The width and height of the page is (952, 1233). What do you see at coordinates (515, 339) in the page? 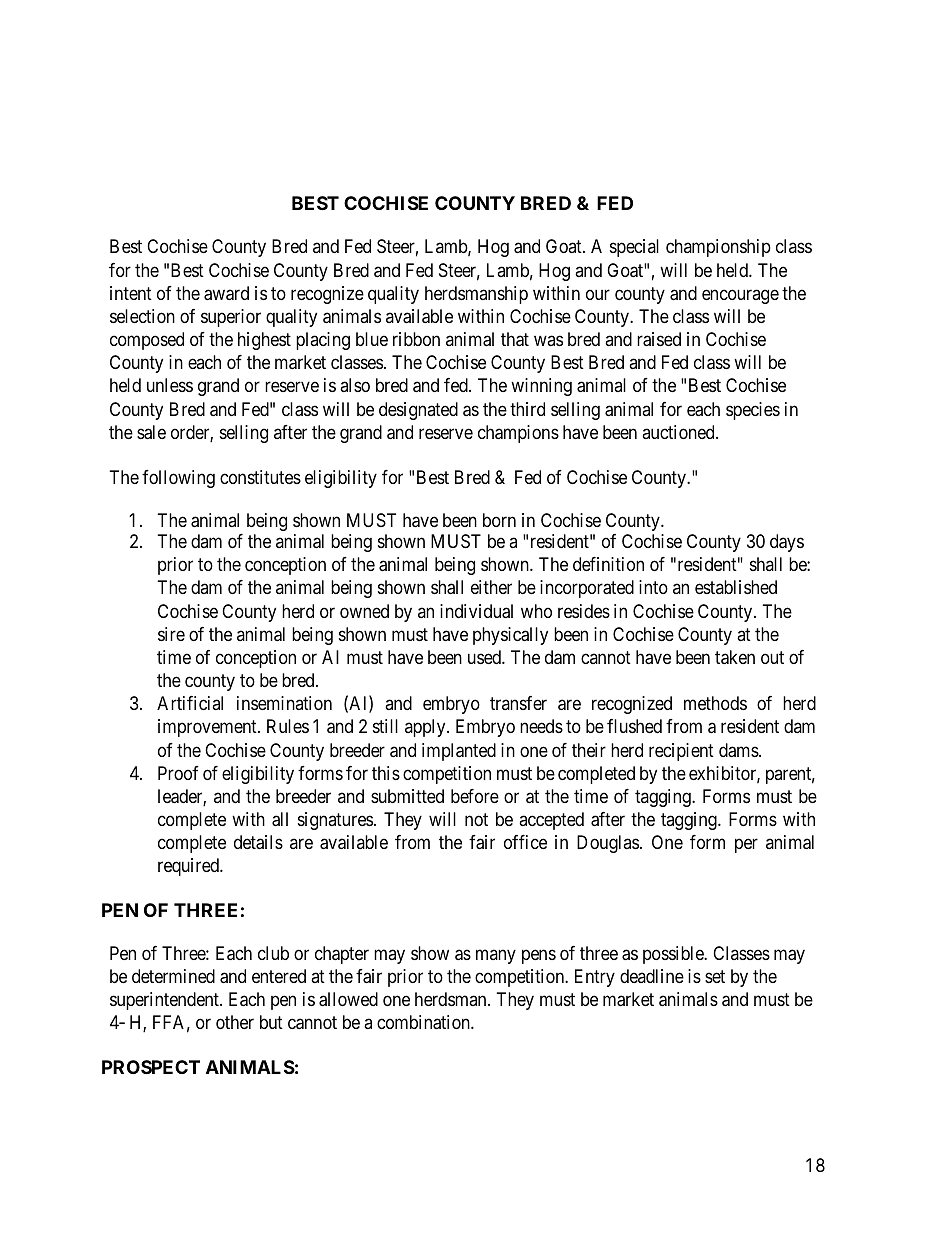
I see `that` at bounding box center [515, 339].
